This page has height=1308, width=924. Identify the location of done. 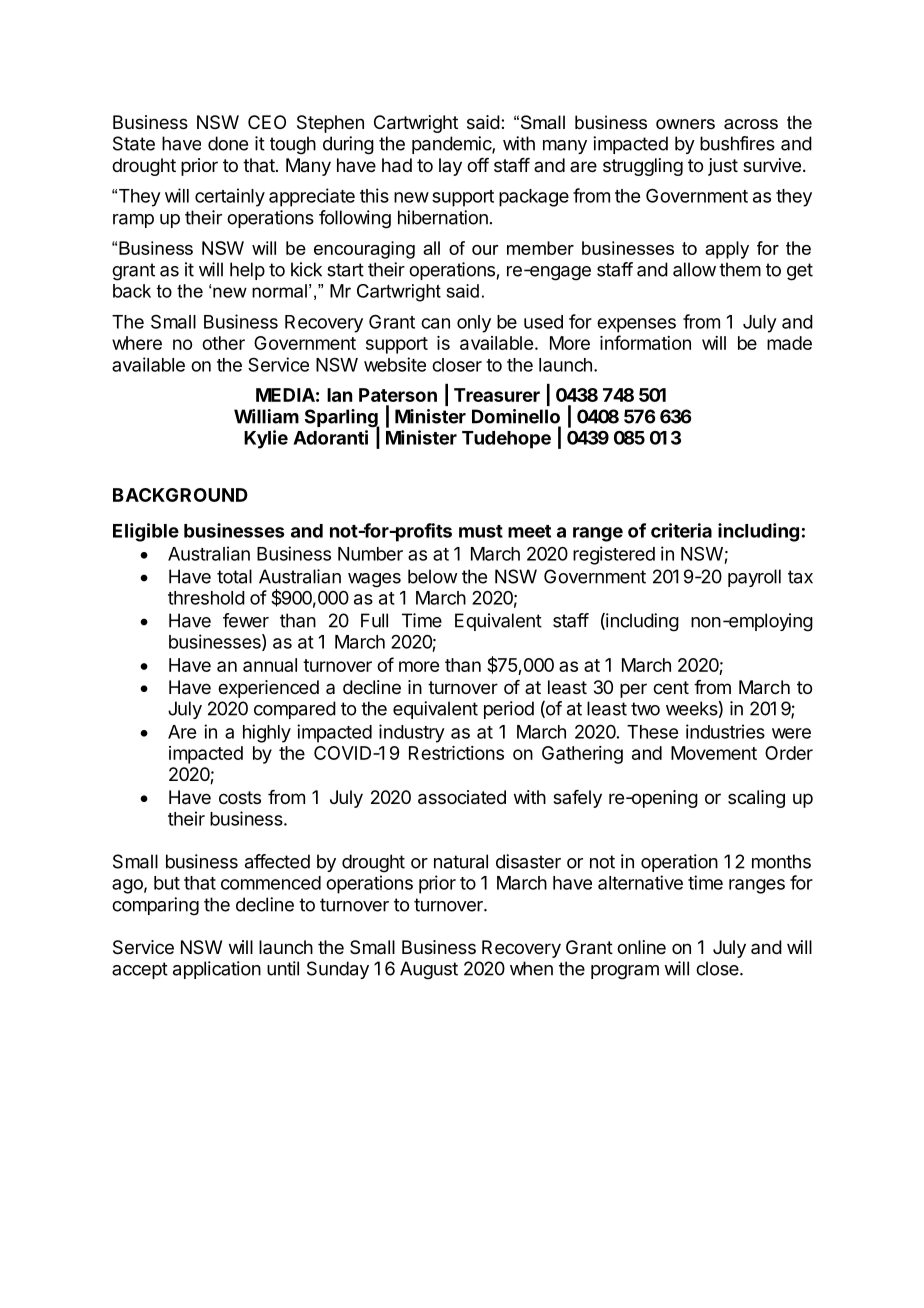
(228, 143).
